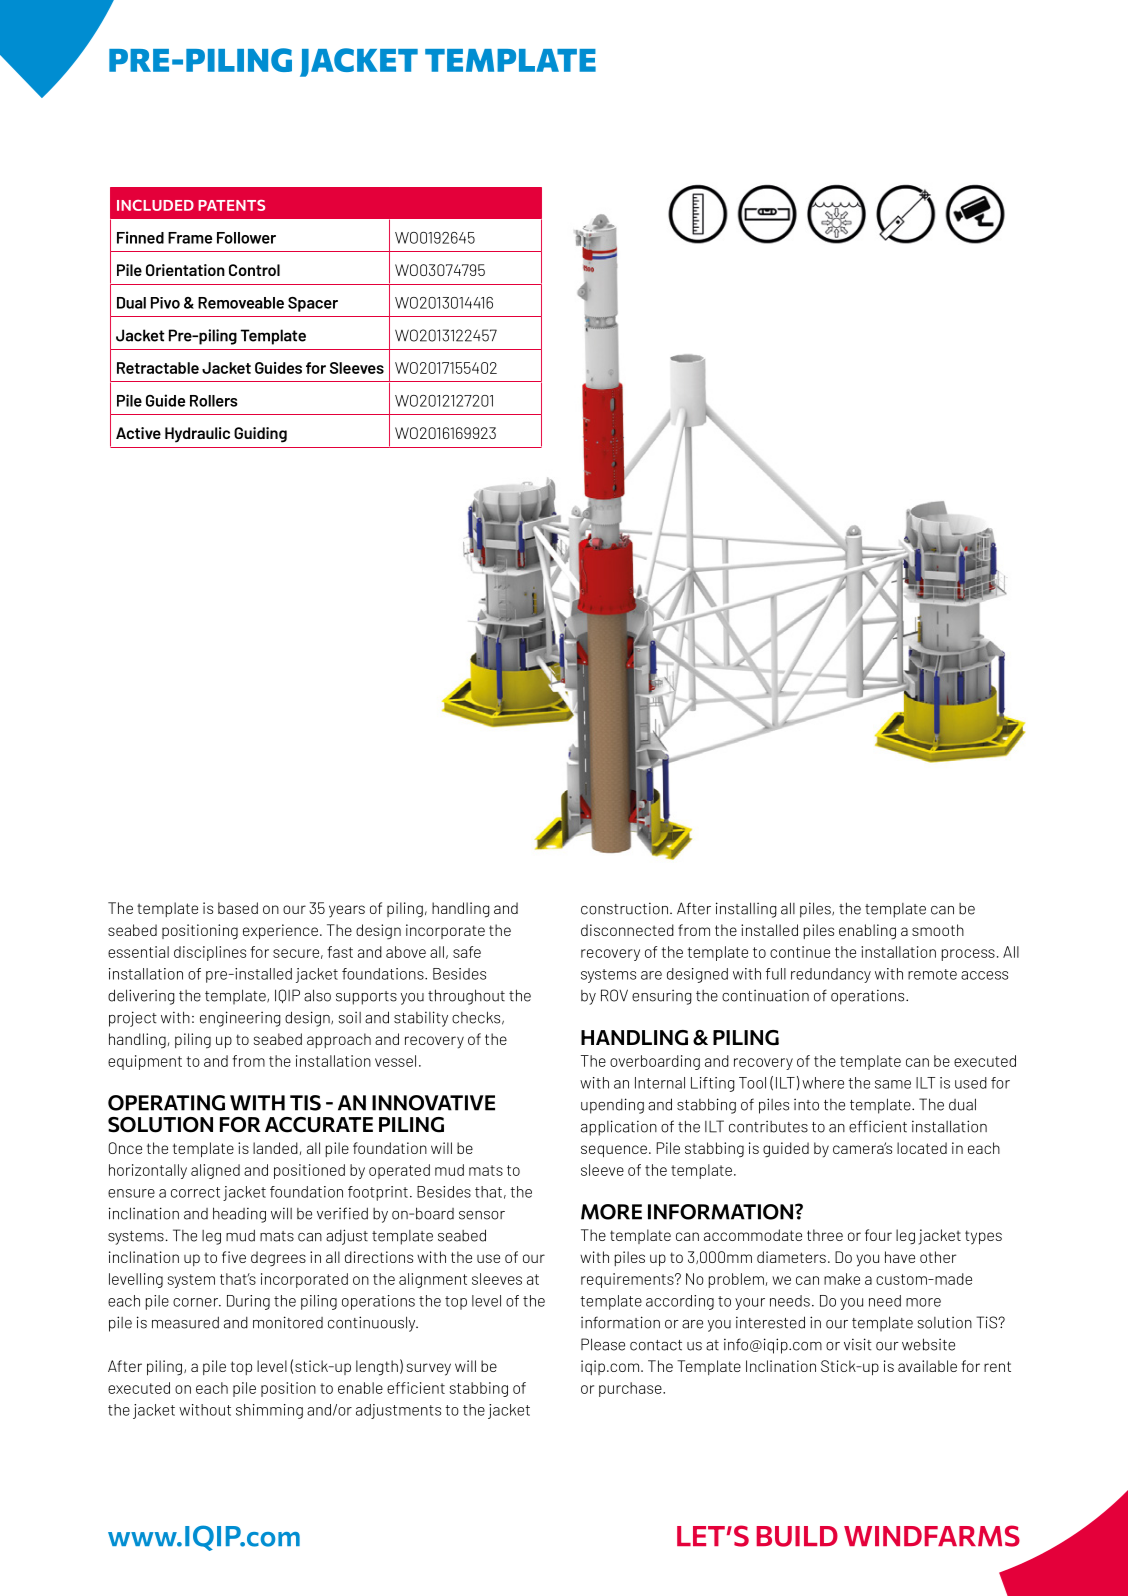  What do you see at coordinates (254, 270) in the page?
I see `Control` at bounding box center [254, 270].
